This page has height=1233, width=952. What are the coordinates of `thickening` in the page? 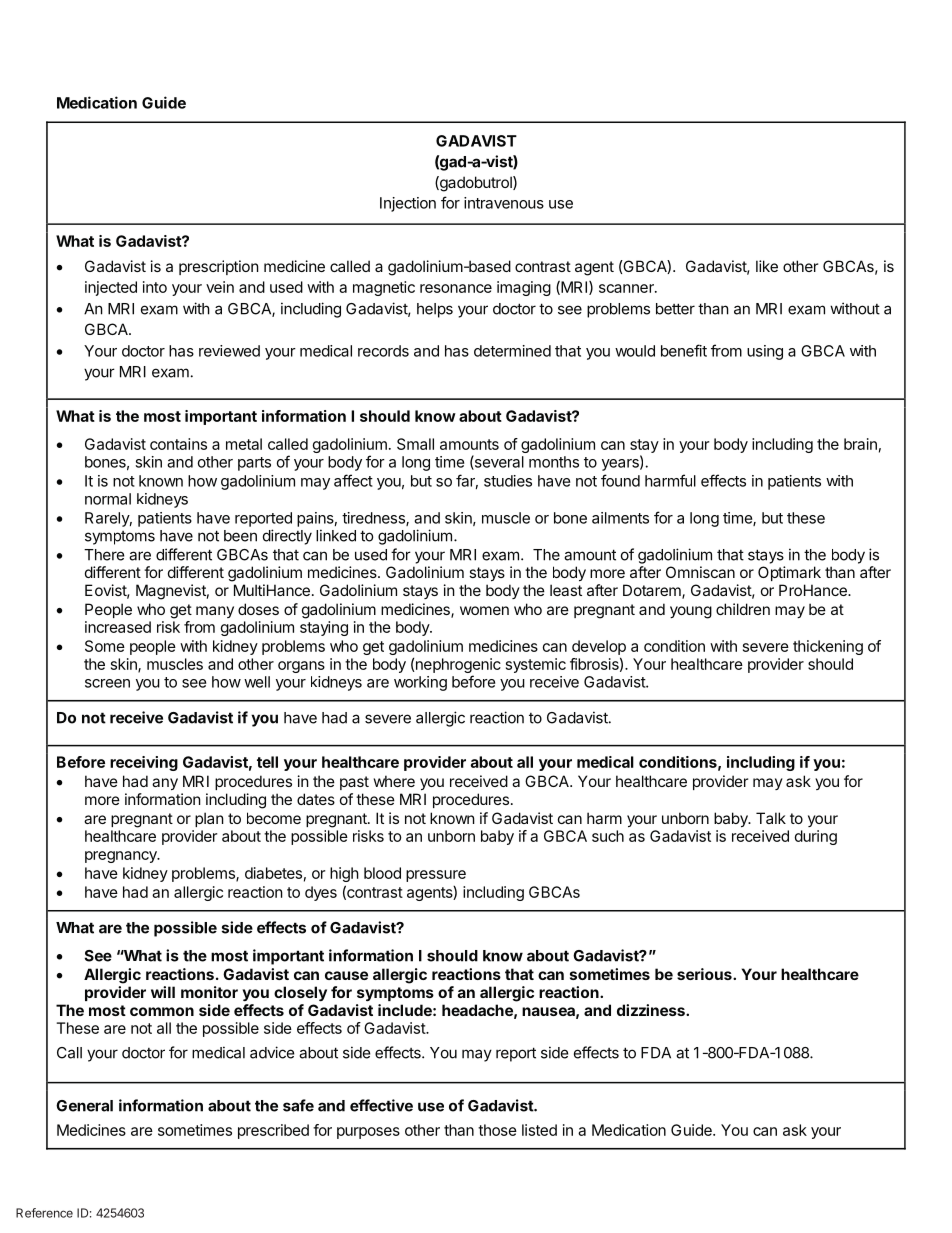 It's located at (828, 647).
